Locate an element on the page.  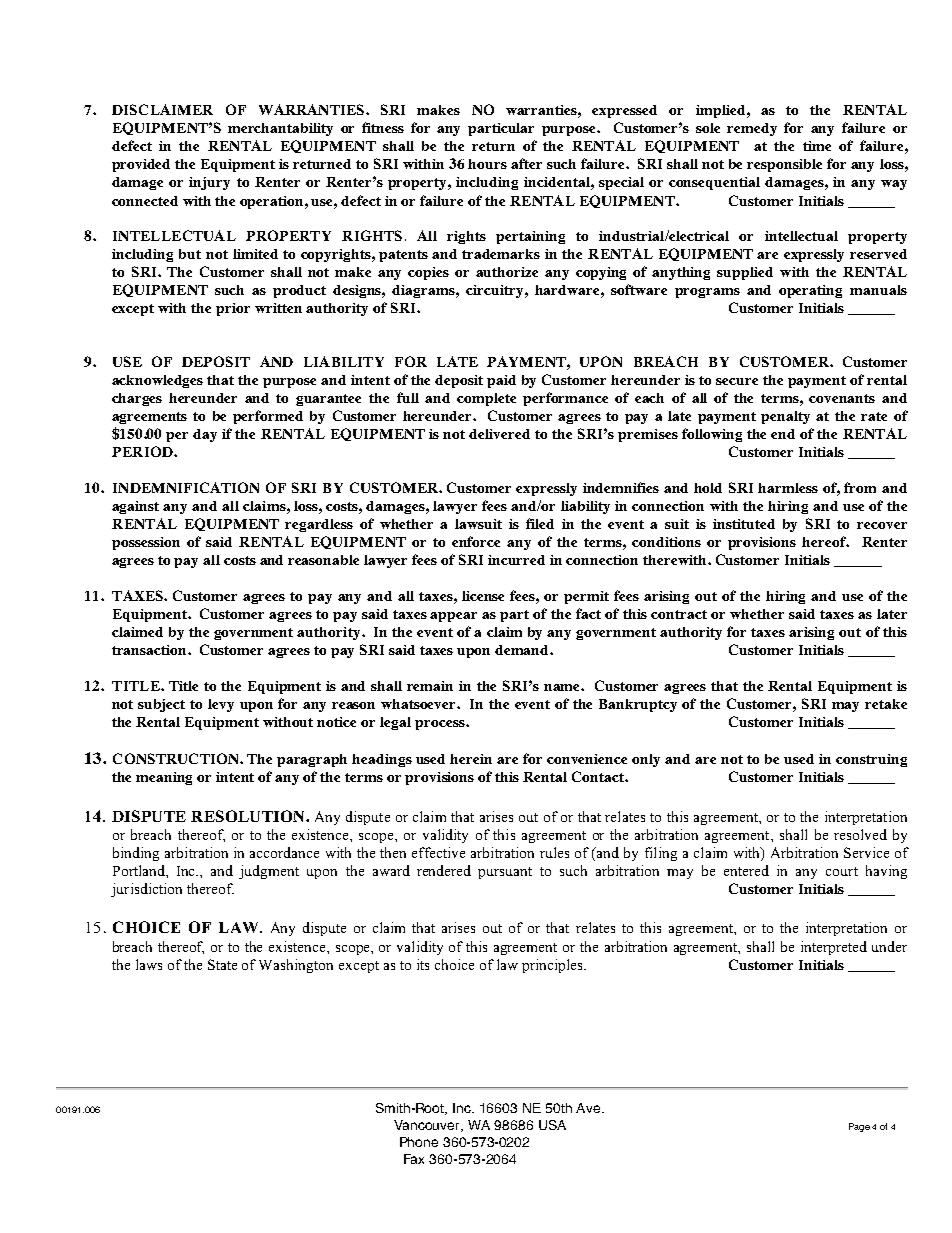
Fax is located at coordinates (414, 1159).
